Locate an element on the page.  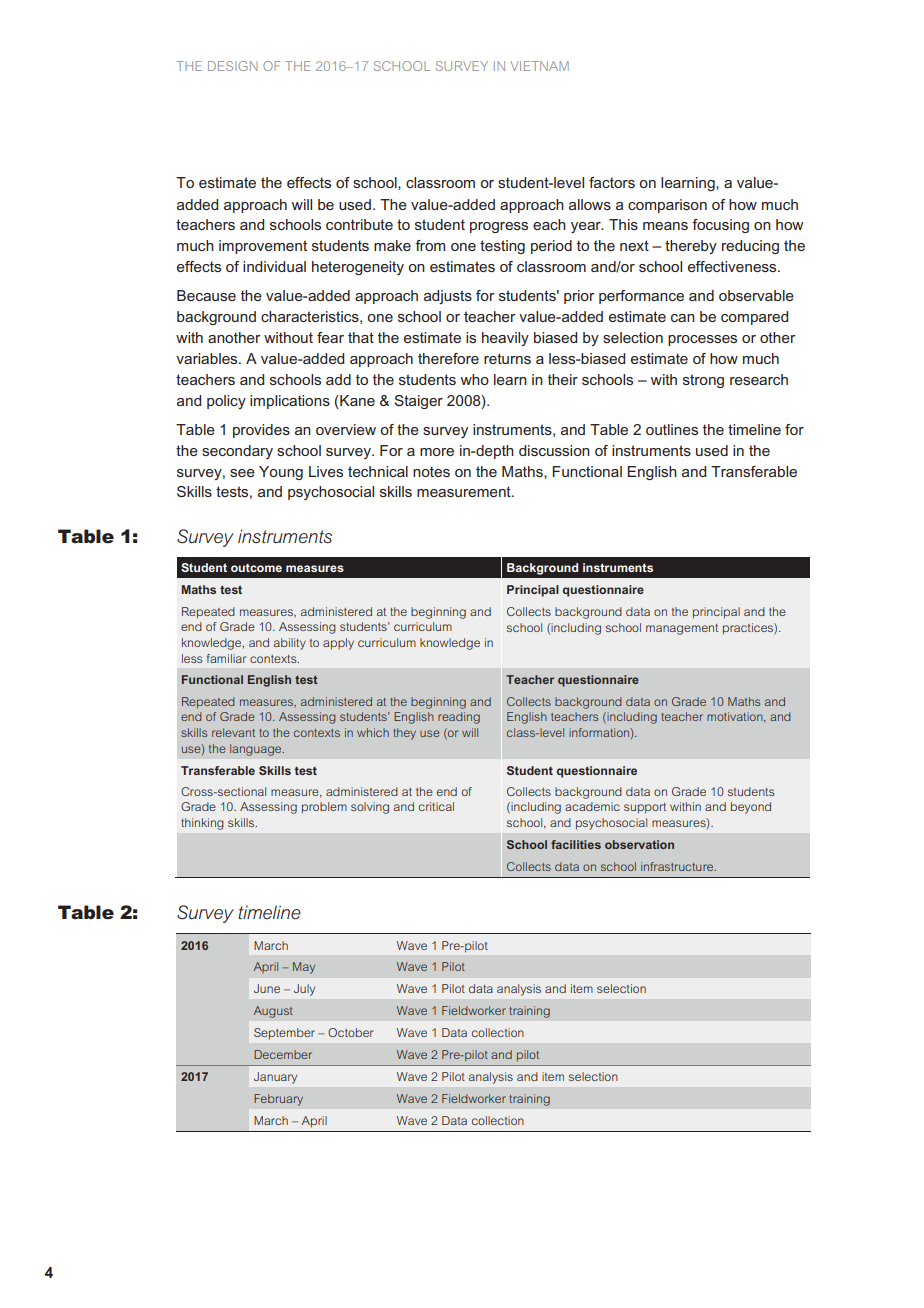
January is located at coordinates (275, 1078).
